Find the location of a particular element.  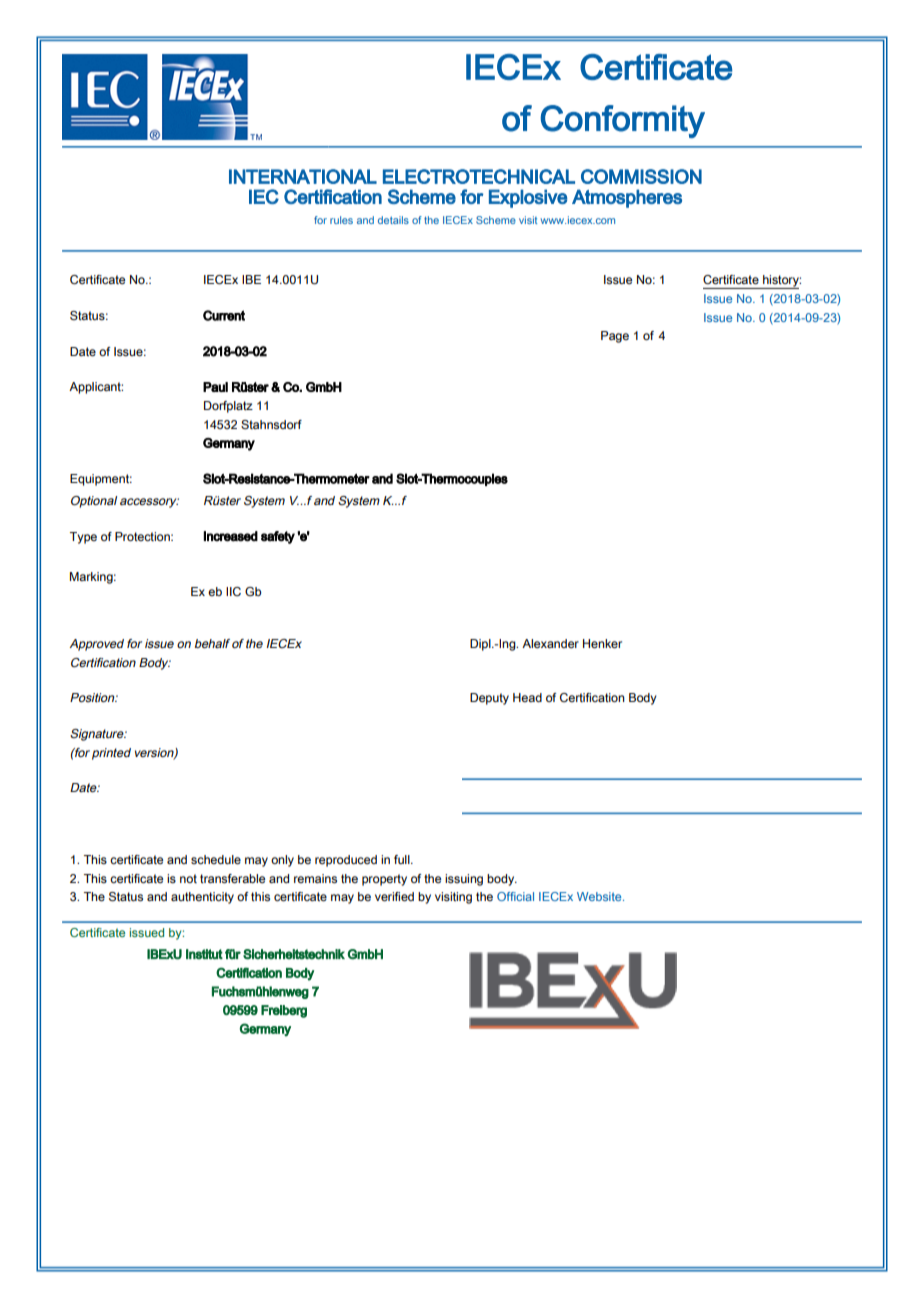

Conformity is located at coordinates (623, 121).
